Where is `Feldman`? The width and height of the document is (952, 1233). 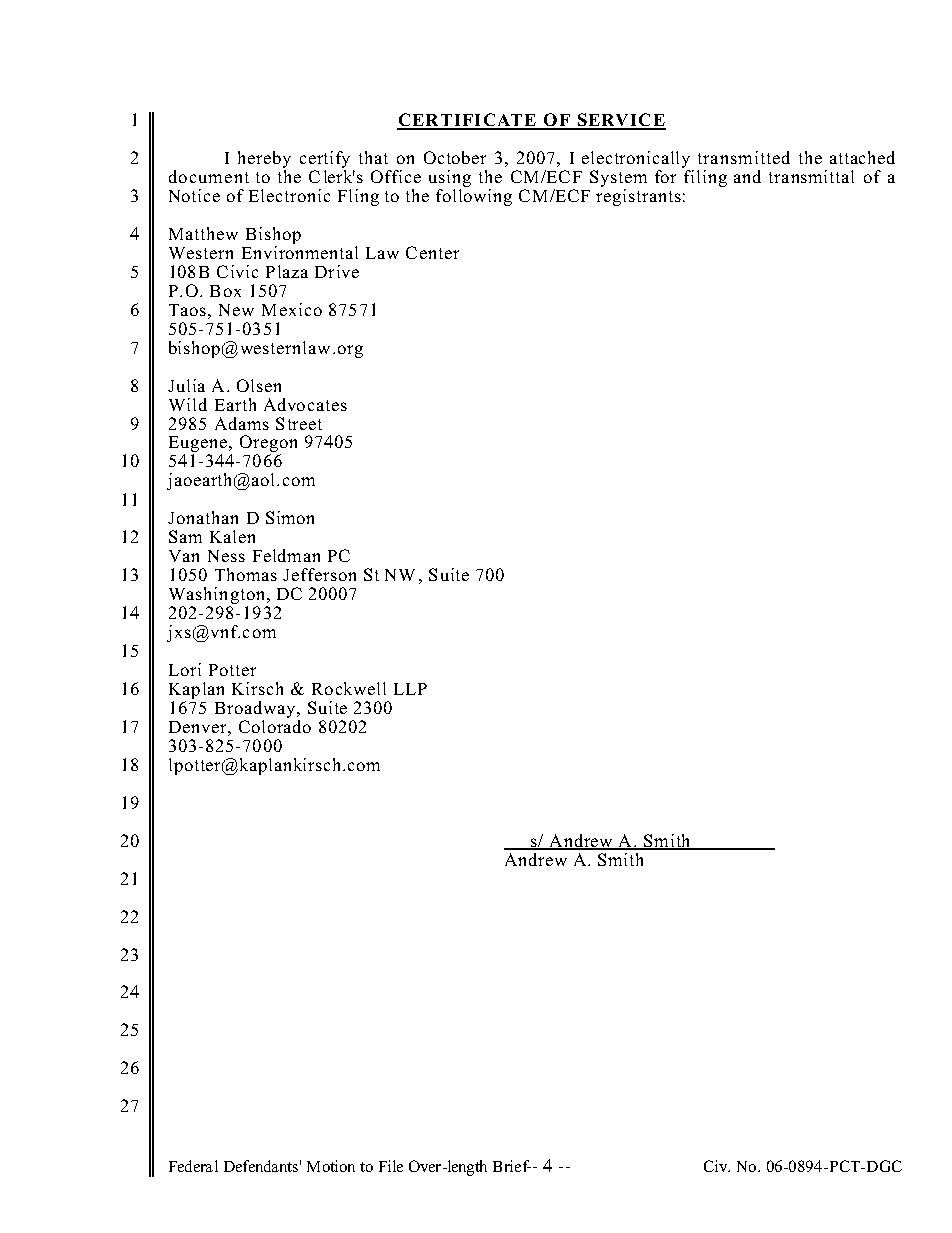 Feldman is located at coordinates (286, 555).
